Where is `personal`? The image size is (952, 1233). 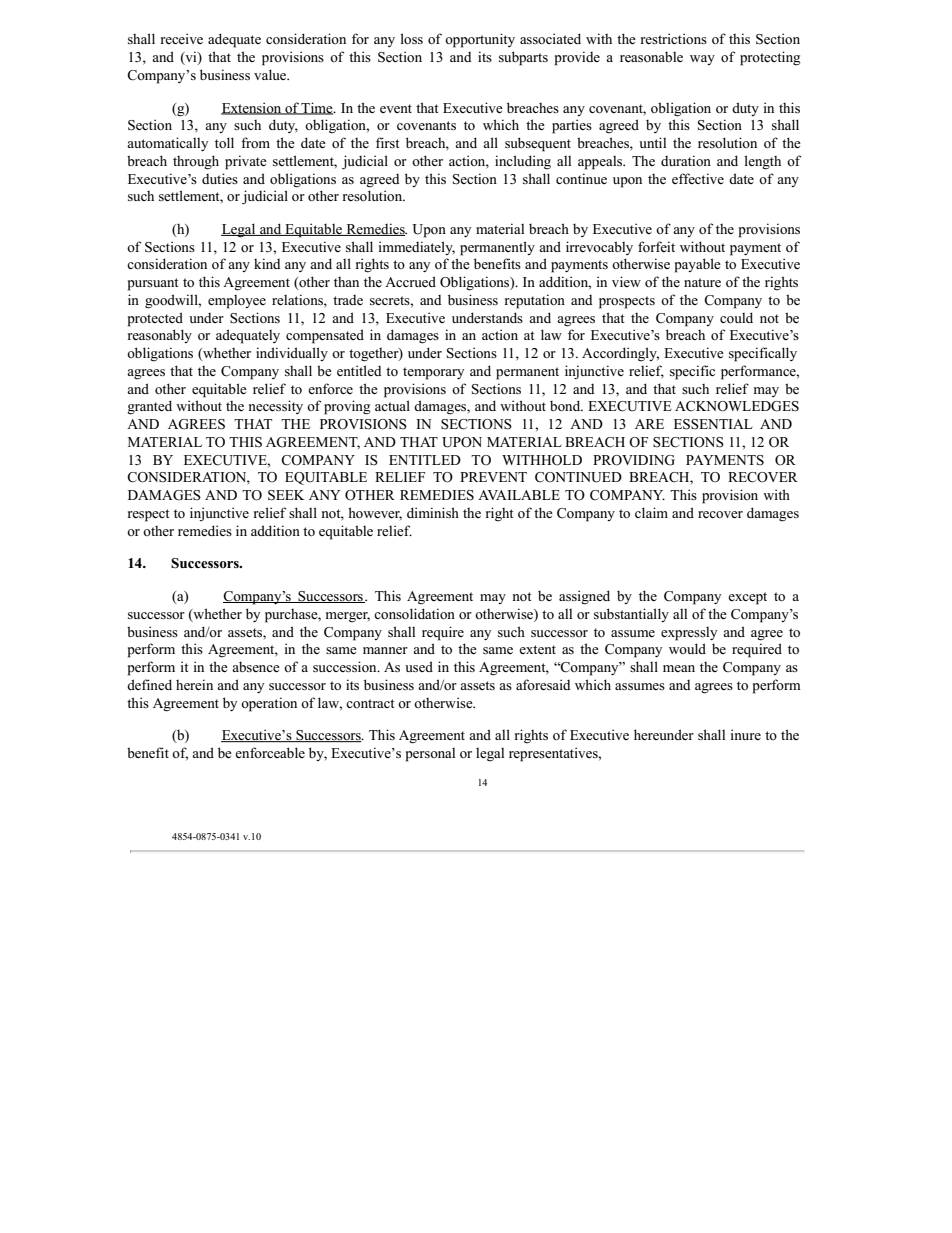
personal is located at coordinates (430, 755).
